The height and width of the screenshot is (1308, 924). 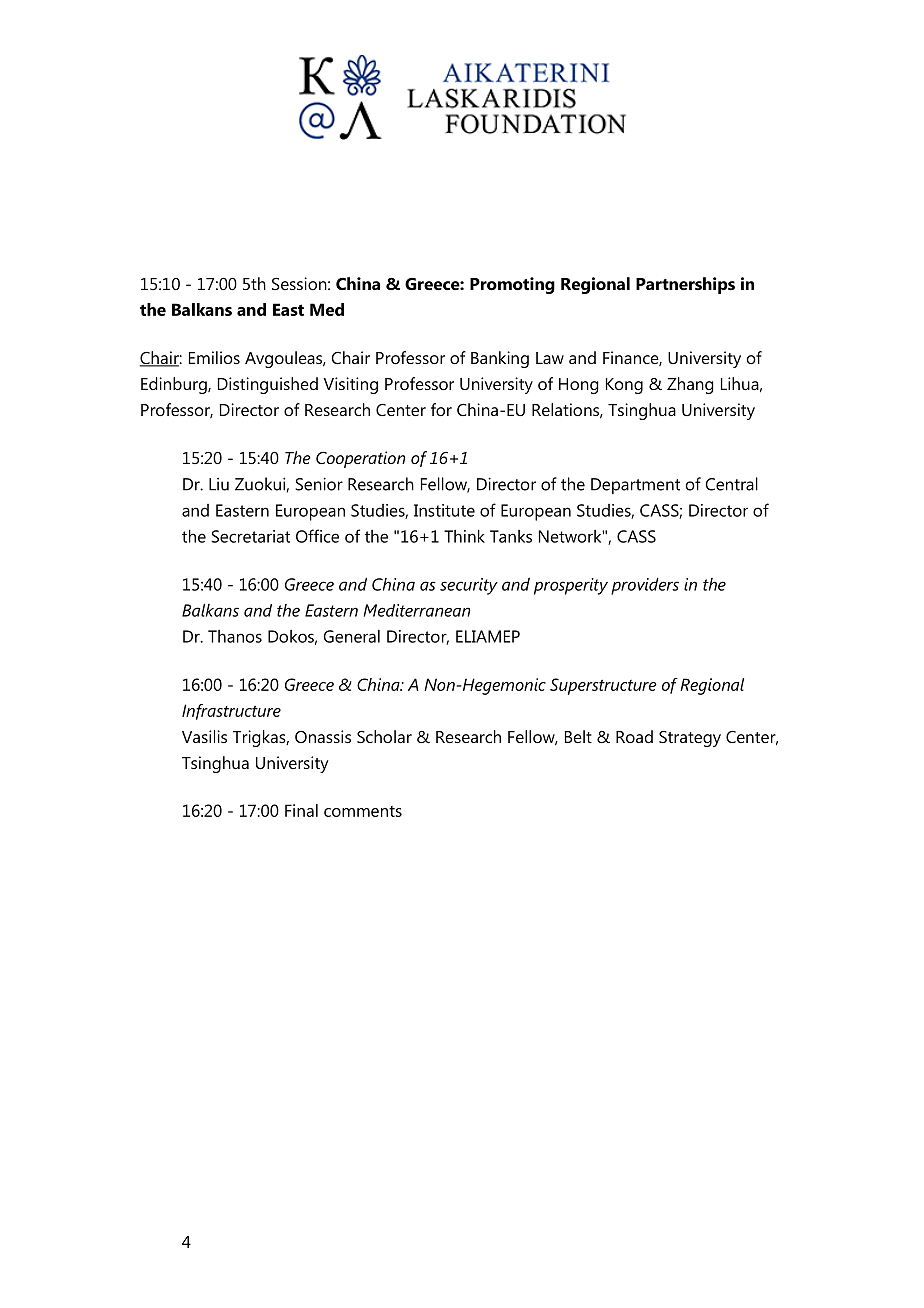 What do you see at coordinates (250, 536) in the screenshot?
I see `Secretariat` at bounding box center [250, 536].
